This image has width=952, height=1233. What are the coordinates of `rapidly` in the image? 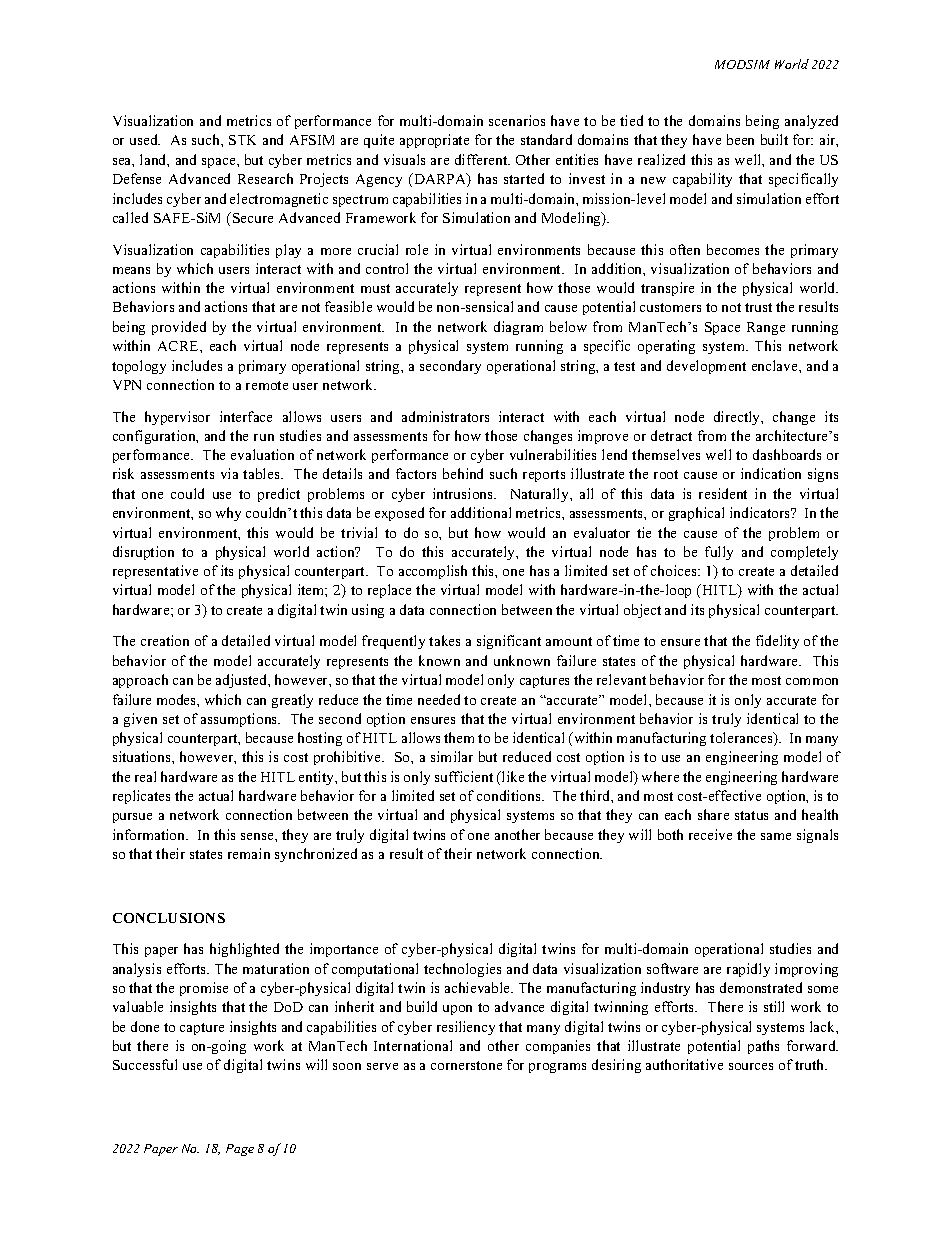 It's located at (748, 970).
